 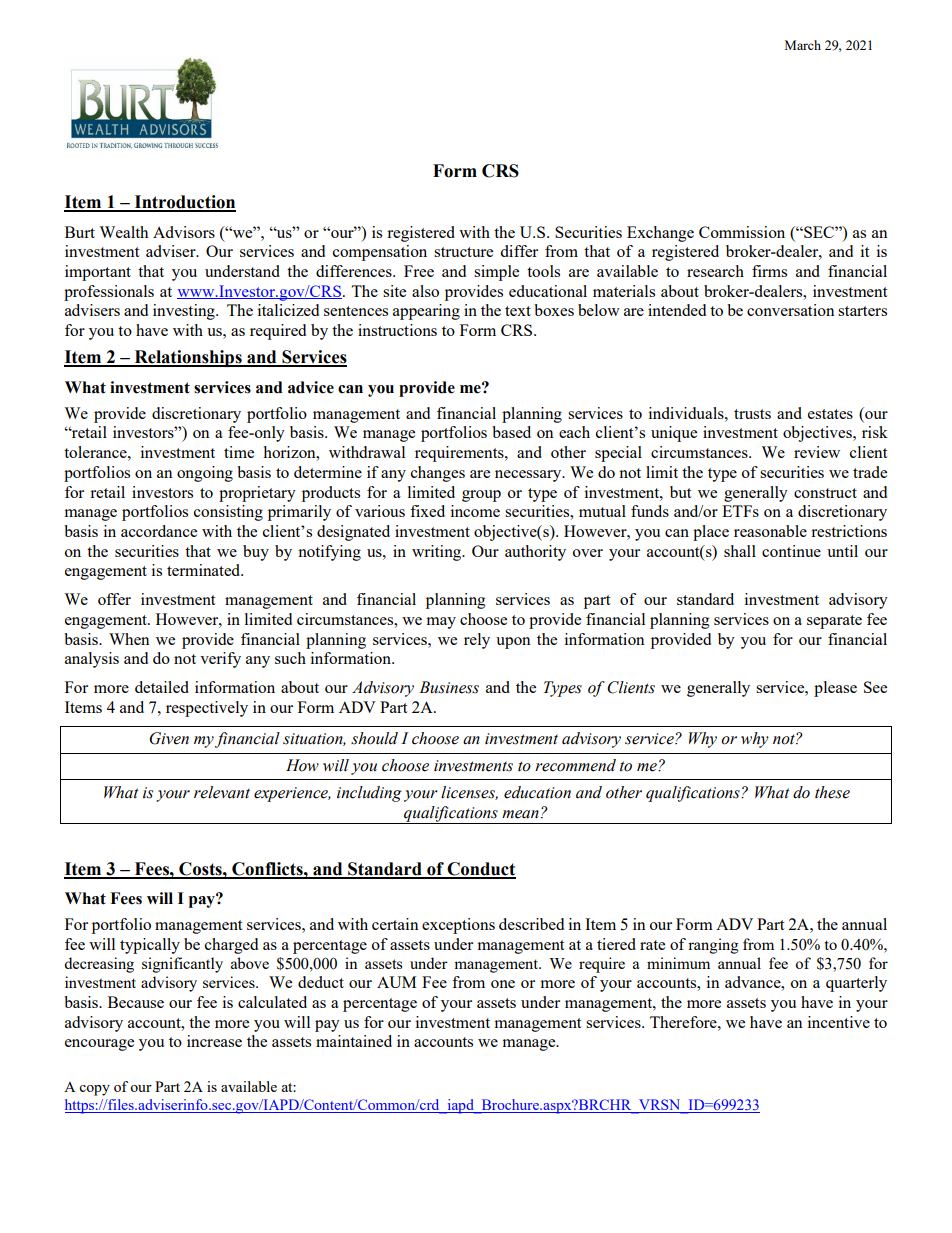 I want to click on March, so click(x=803, y=45).
